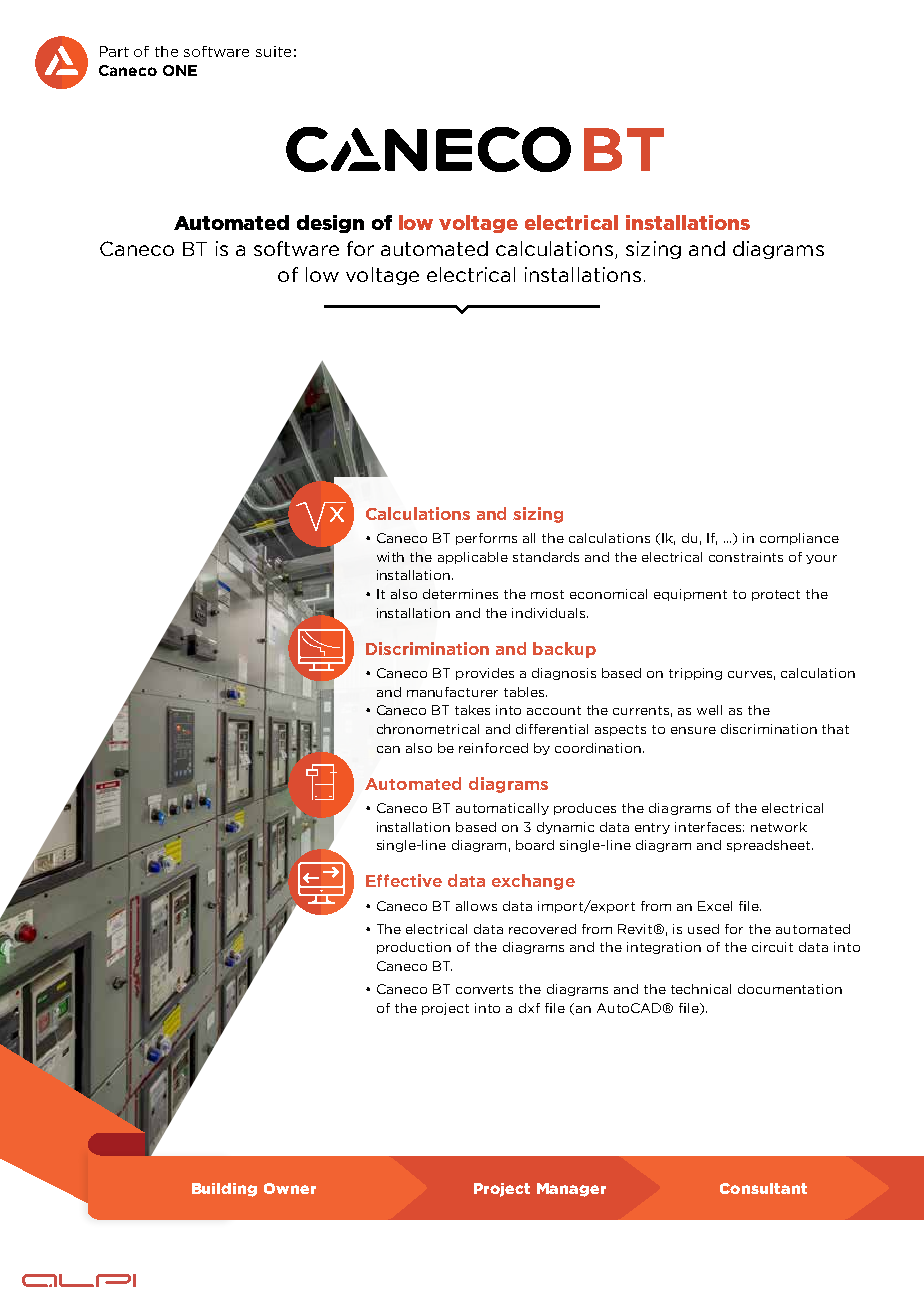  I want to click on determines, so click(460, 594).
